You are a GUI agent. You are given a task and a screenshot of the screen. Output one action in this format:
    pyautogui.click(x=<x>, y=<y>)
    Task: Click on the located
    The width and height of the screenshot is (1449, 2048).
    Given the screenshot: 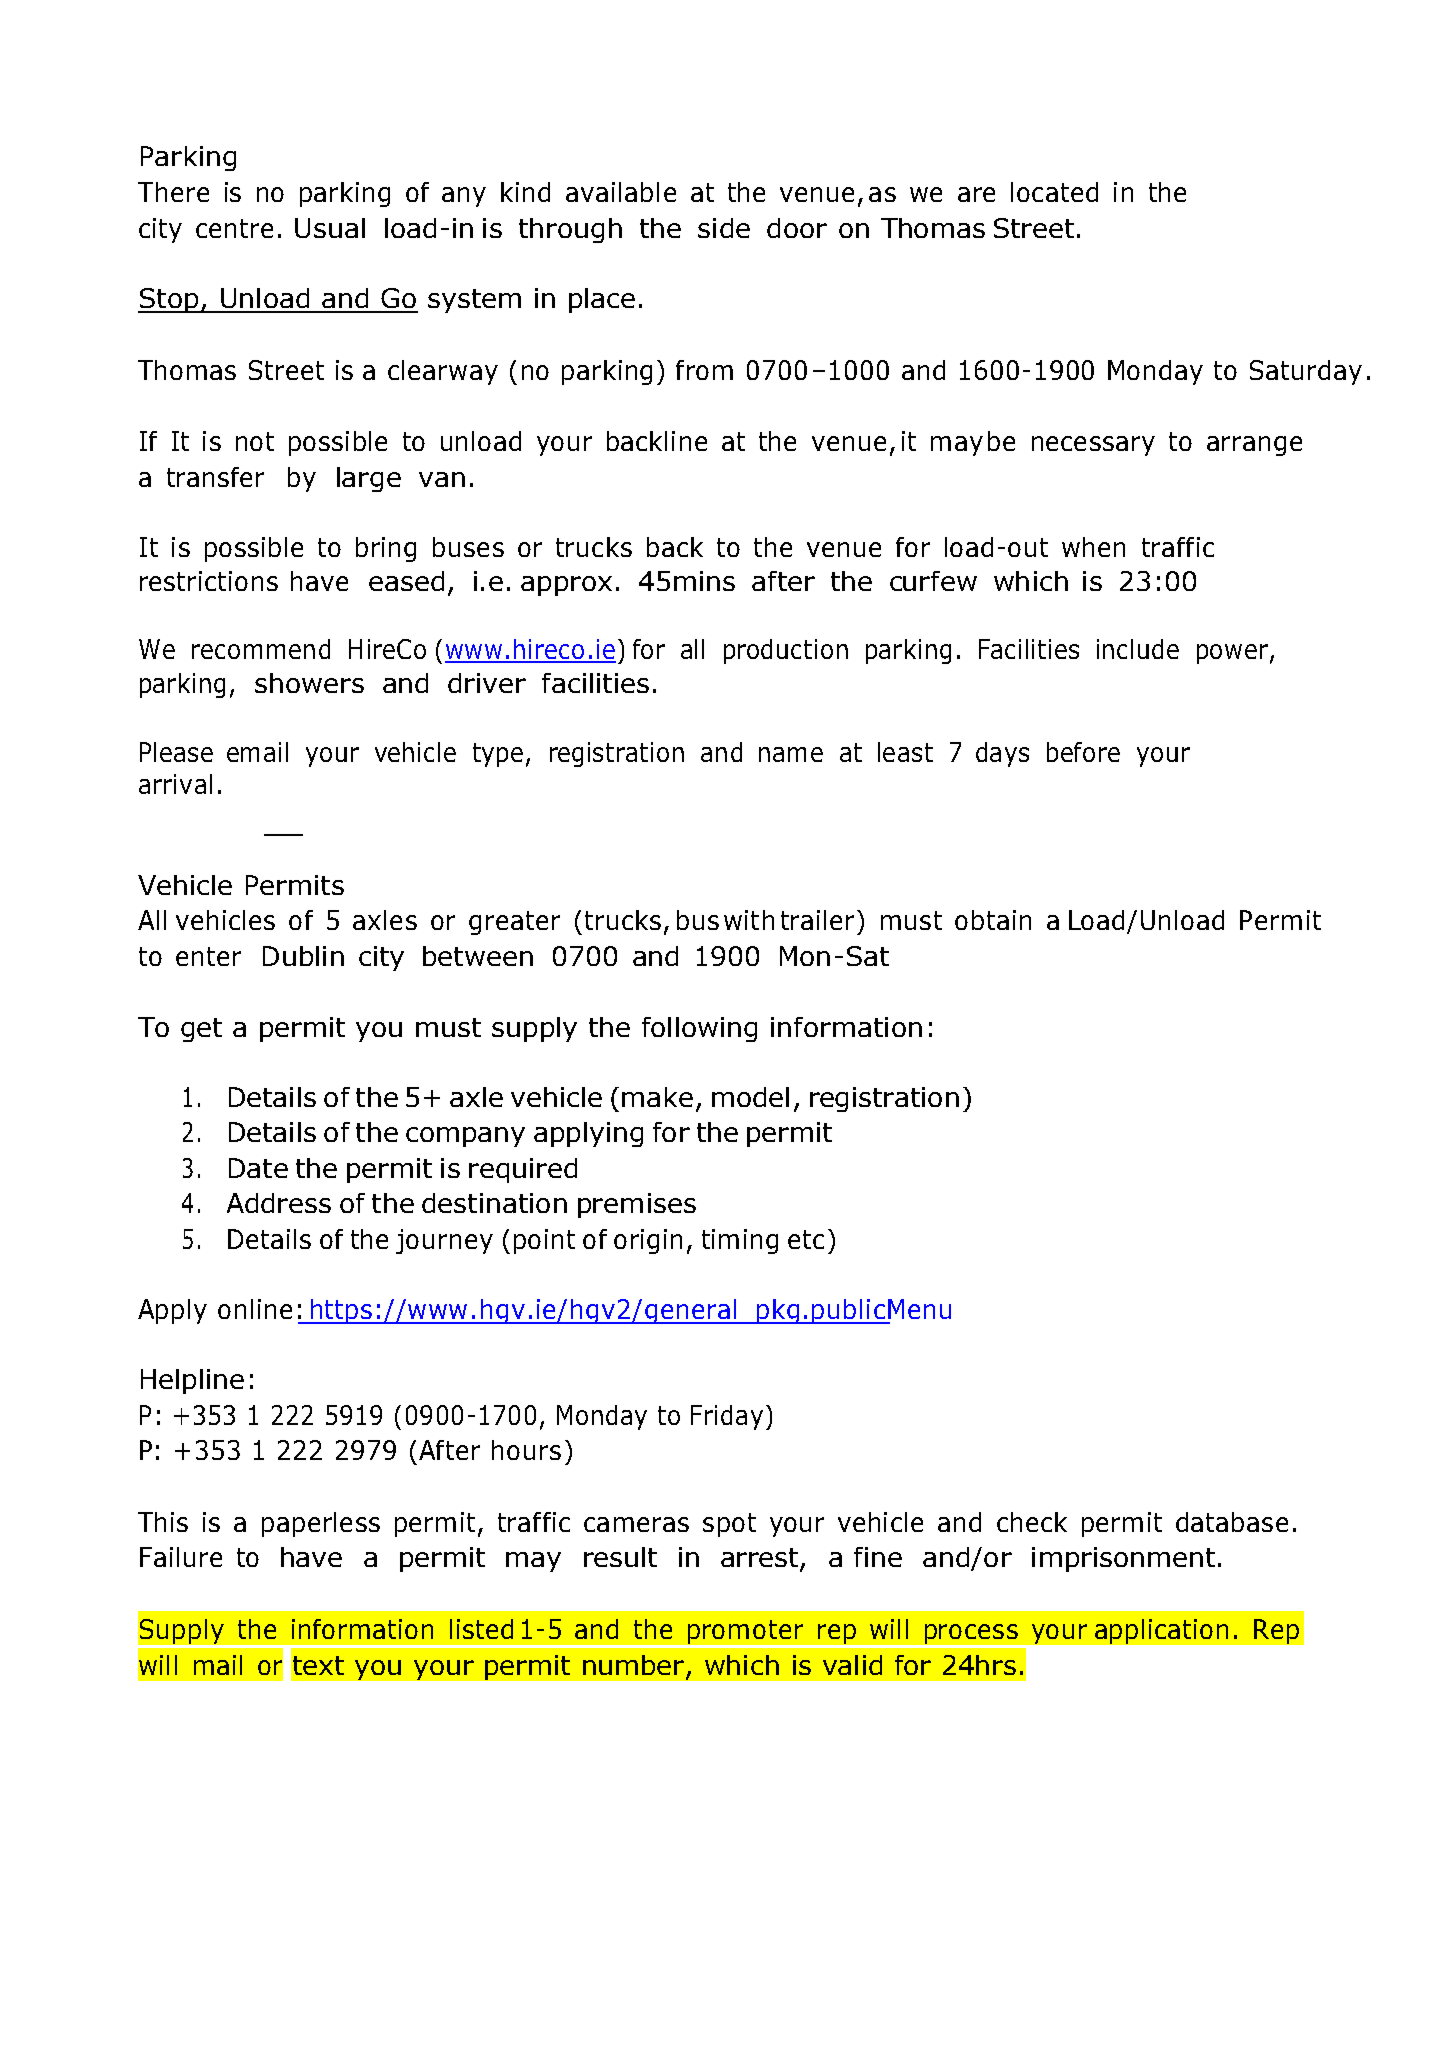 What is the action you would take?
    pyautogui.click(x=1054, y=192)
